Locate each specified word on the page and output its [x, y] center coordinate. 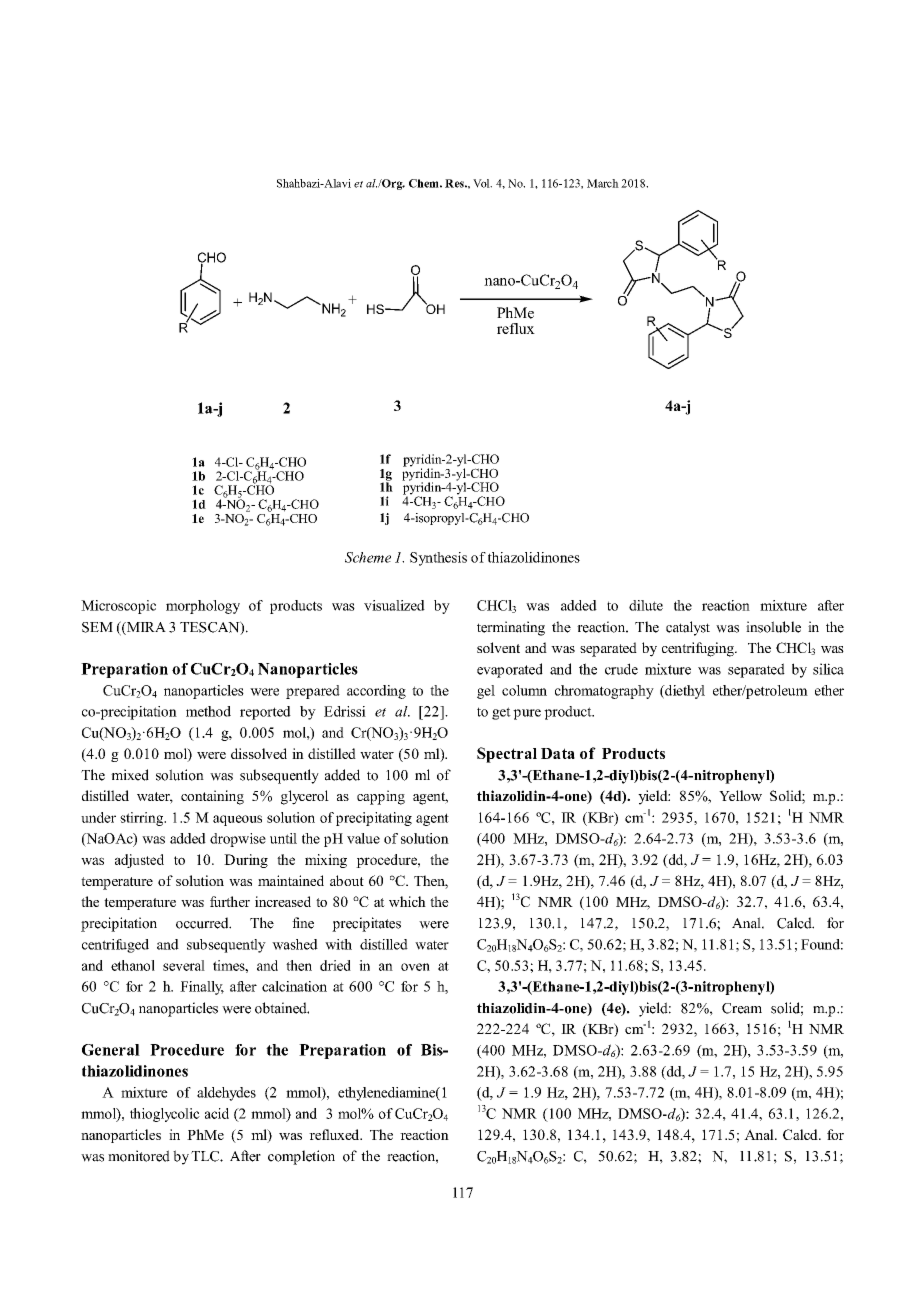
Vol [482, 183]
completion [301, 1157]
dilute [646, 605]
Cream [742, 1008]
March [603, 183]
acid [217, 1113]
